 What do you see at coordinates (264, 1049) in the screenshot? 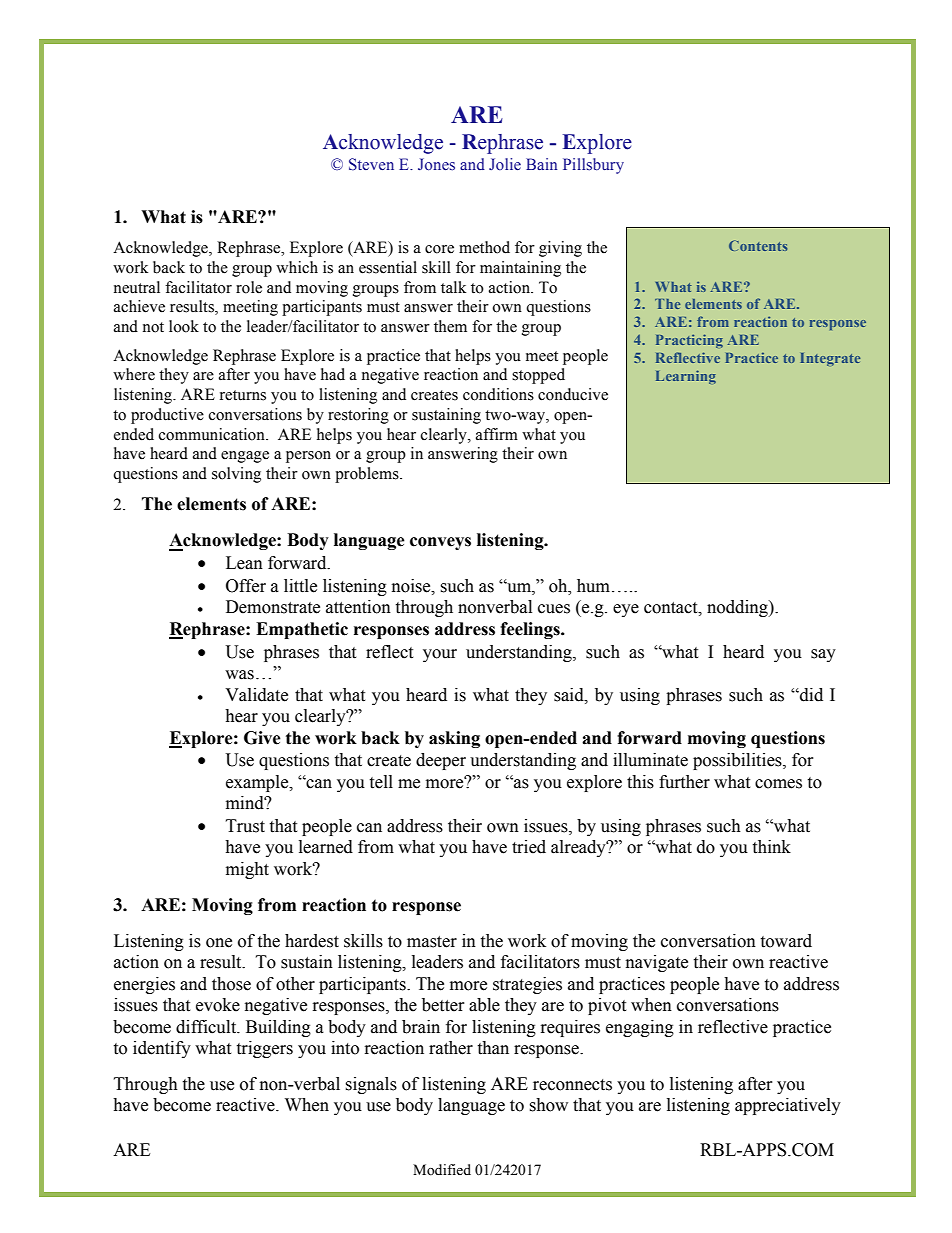
I see `triggers` at bounding box center [264, 1049].
